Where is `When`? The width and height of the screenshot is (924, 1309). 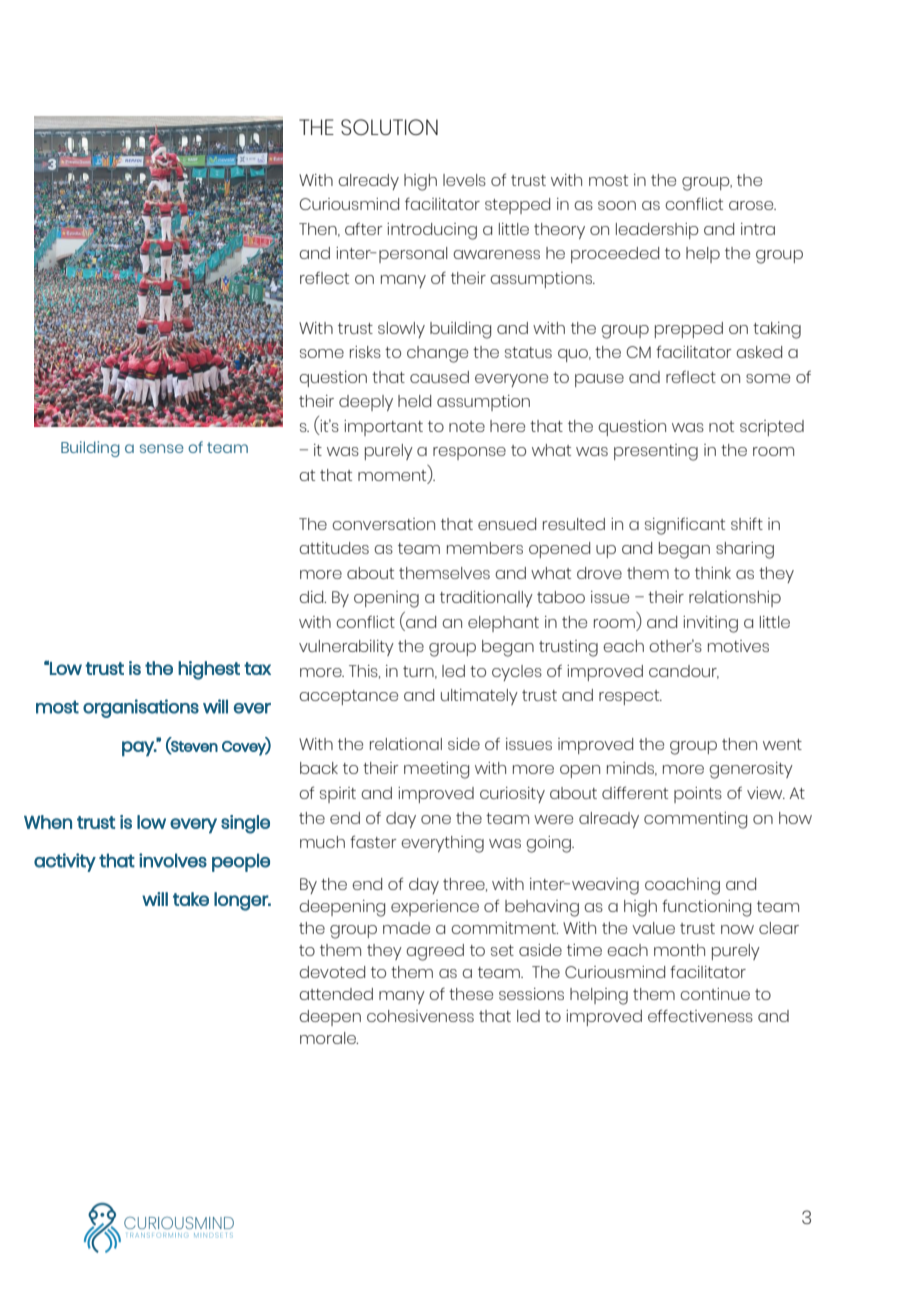
When is located at coordinates (48, 822).
